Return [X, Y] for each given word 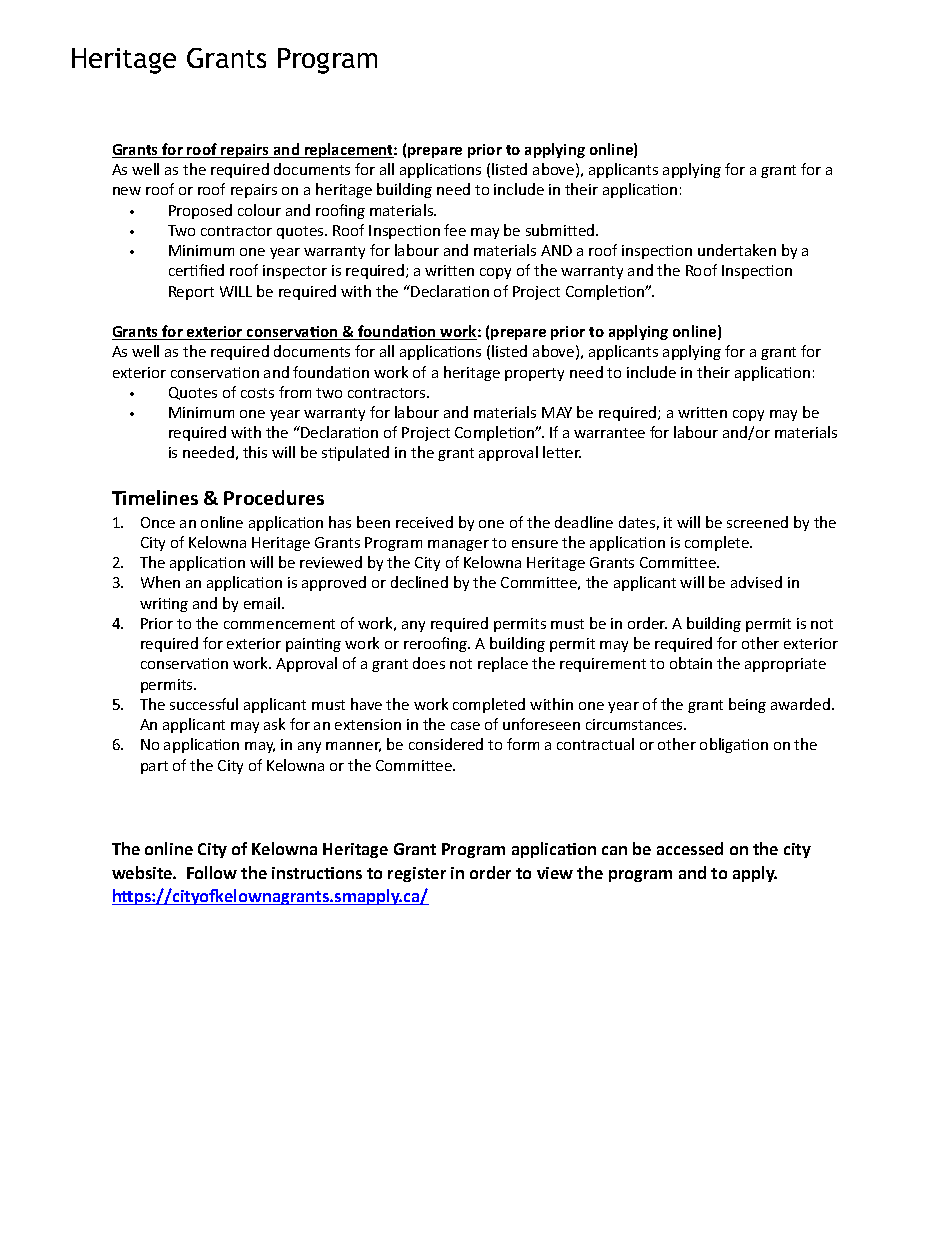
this [255, 452]
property [534, 374]
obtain [691, 663]
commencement [279, 624]
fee [455, 230]
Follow [212, 872]
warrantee [609, 433]
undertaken [737, 250]
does [429, 663]
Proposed [200, 211]
